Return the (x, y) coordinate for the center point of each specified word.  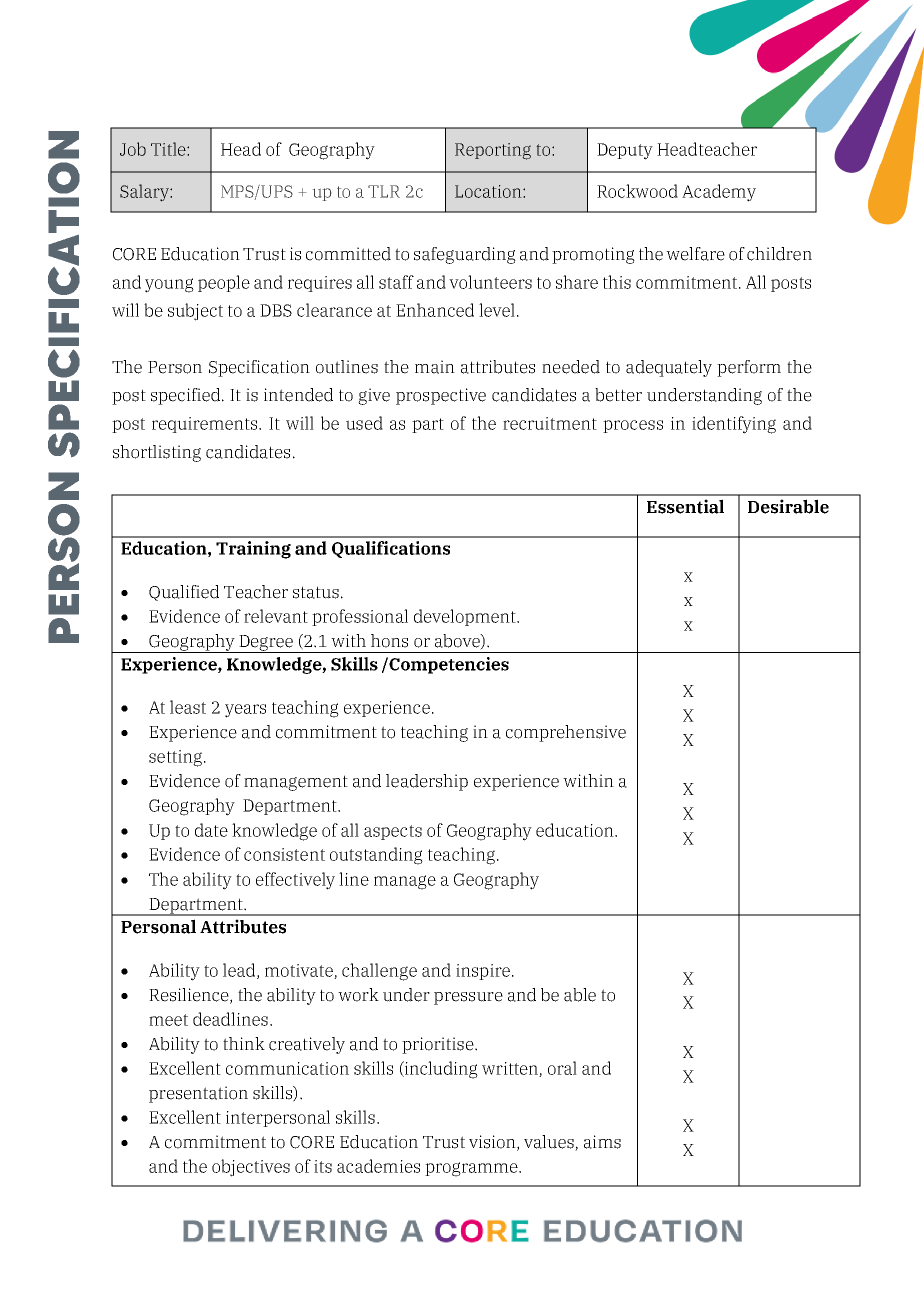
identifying (734, 425)
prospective (441, 396)
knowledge (274, 832)
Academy (719, 193)
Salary (145, 193)
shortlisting (157, 453)
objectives (251, 1168)
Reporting (493, 151)
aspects (393, 832)
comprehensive (566, 733)
